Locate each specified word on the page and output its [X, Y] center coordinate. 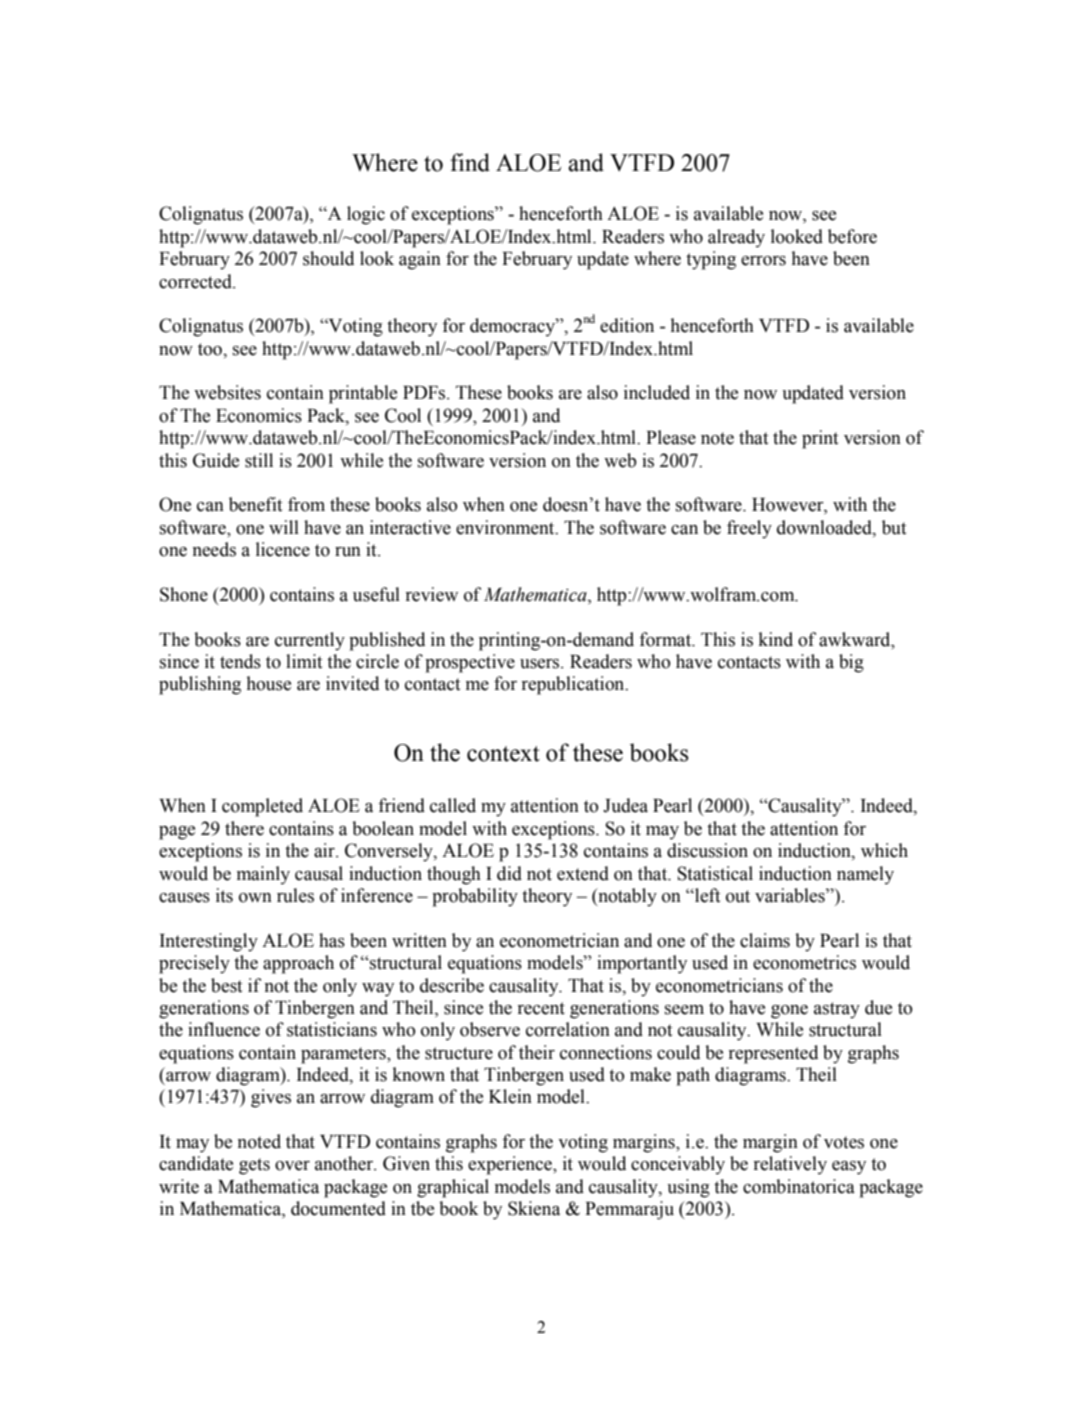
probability [475, 897]
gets [254, 1166]
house [268, 683]
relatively [790, 1165]
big [851, 663]
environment [506, 527]
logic [366, 215]
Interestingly [209, 942]
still [259, 460]
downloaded [825, 527]
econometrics [804, 962]
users [541, 664]
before [852, 236]
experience [511, 1165]
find [470, 162]
